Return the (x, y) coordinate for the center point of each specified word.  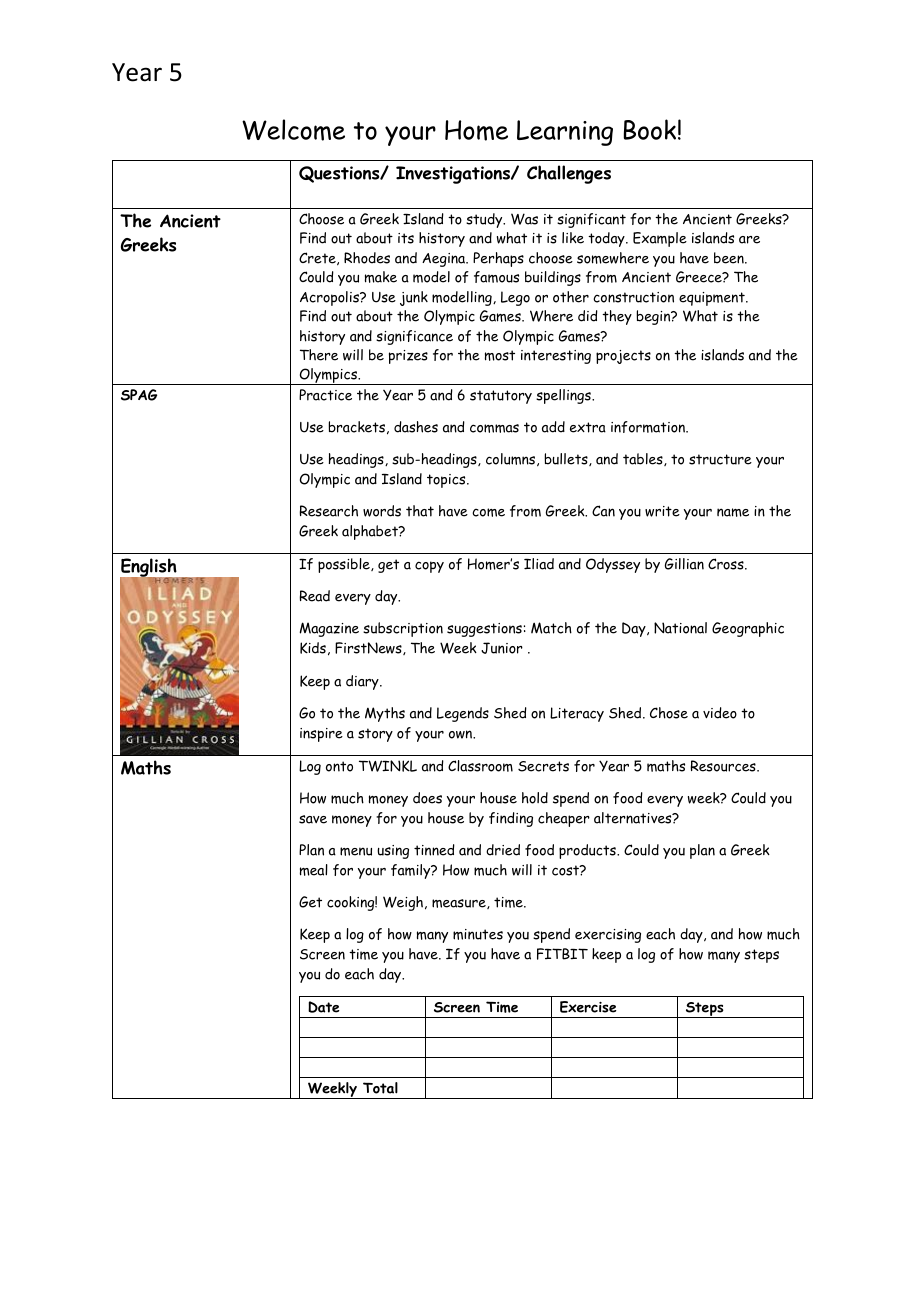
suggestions (484, 630)
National (680, 628)
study (485, 220)
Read (314, 596)
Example (660, 239)
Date (324, 1007)
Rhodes (367, 258)
